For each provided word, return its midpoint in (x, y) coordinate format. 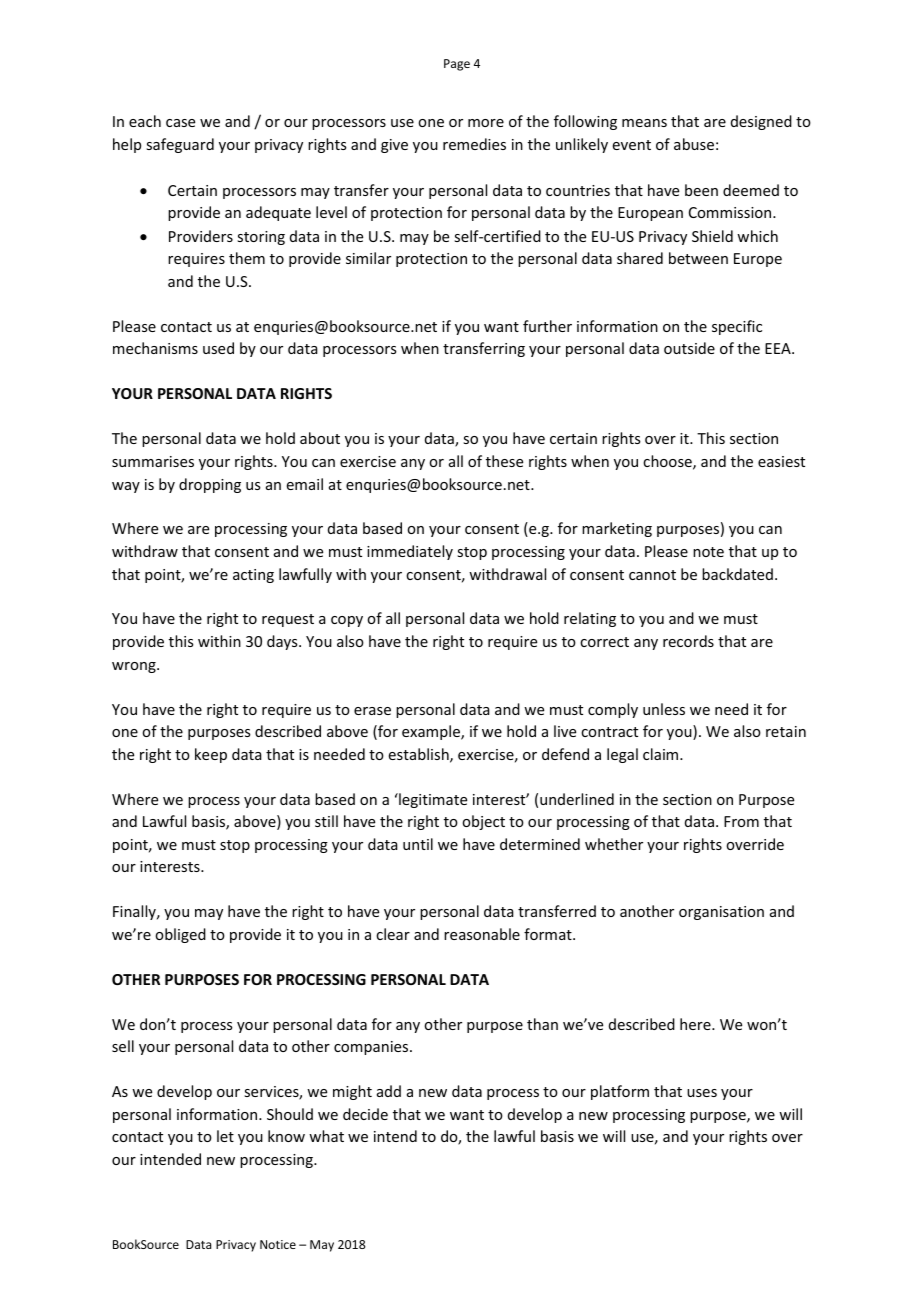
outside (689, 348)
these (504, 461)
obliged (180, 935)
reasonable (482, 934)
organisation (721, 913)
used (218, 348)
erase (372, 711)
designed (761, 122)
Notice (278, 1244)
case (180, 123)
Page (457, 65)
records (688, 641)
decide (365, 1114)
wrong (135, 667)
